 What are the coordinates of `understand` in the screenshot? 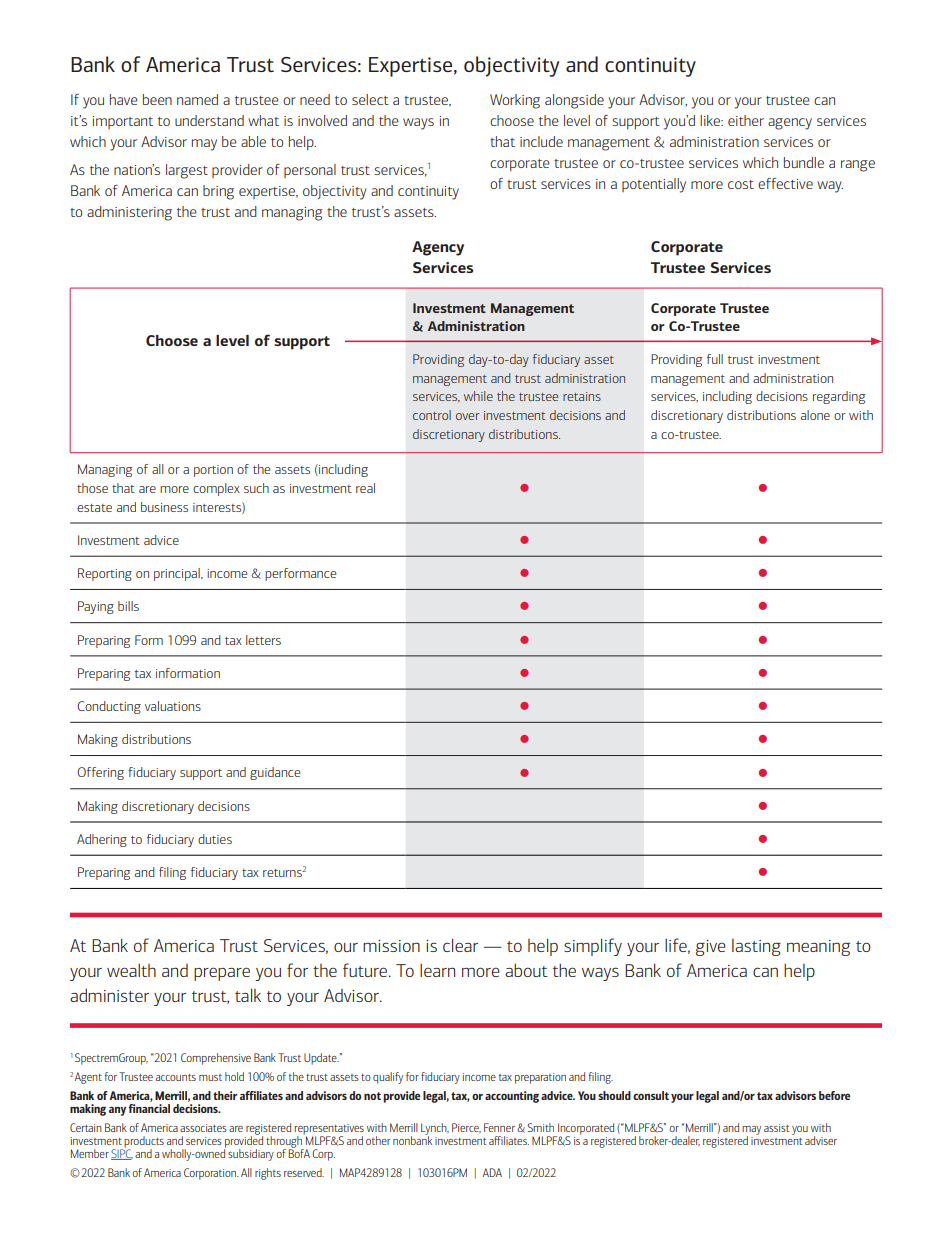 It's located at (209, 120).
